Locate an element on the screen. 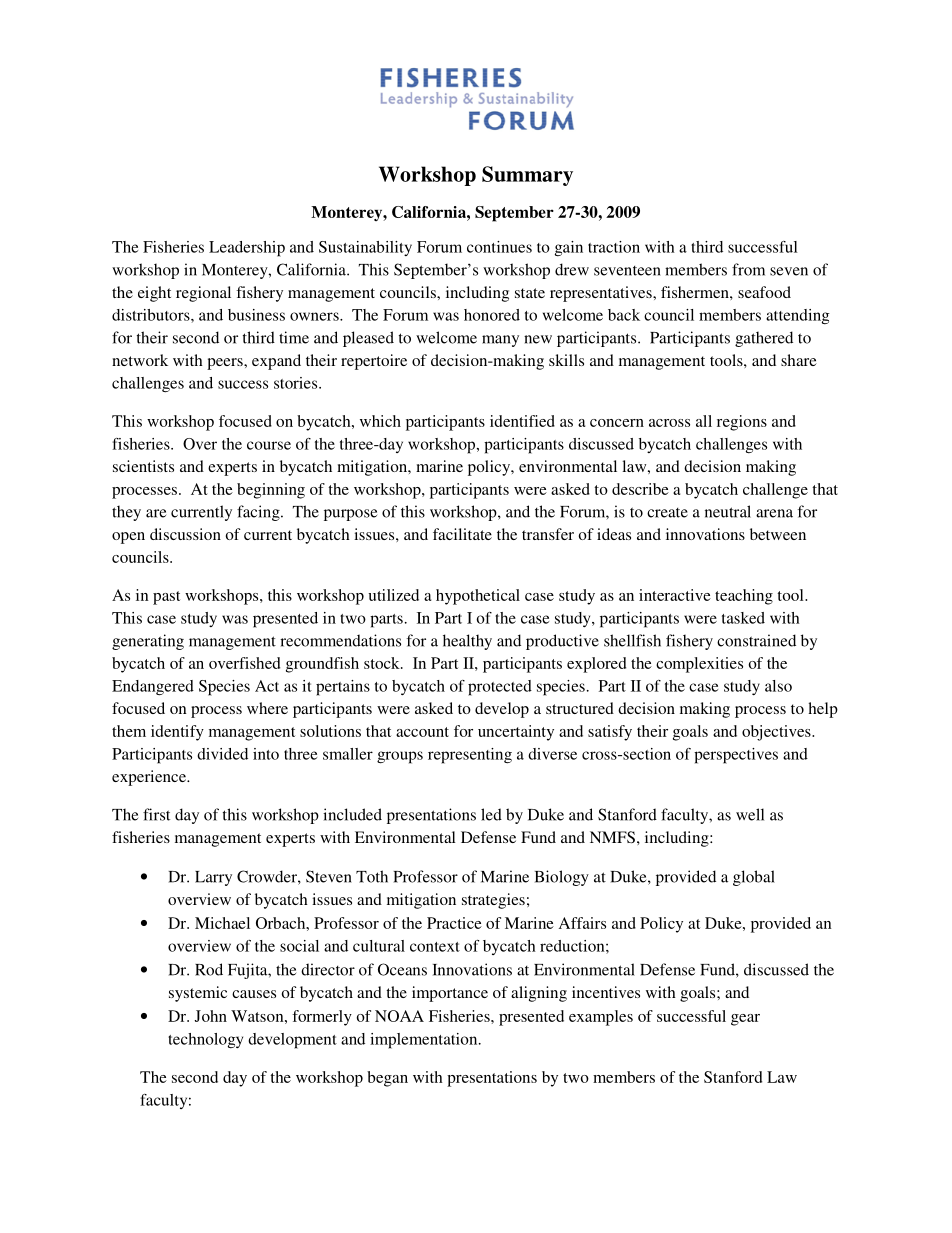 The width and height of the screenshot is (952, 1233). representing is located at coordinates (470, 756).
